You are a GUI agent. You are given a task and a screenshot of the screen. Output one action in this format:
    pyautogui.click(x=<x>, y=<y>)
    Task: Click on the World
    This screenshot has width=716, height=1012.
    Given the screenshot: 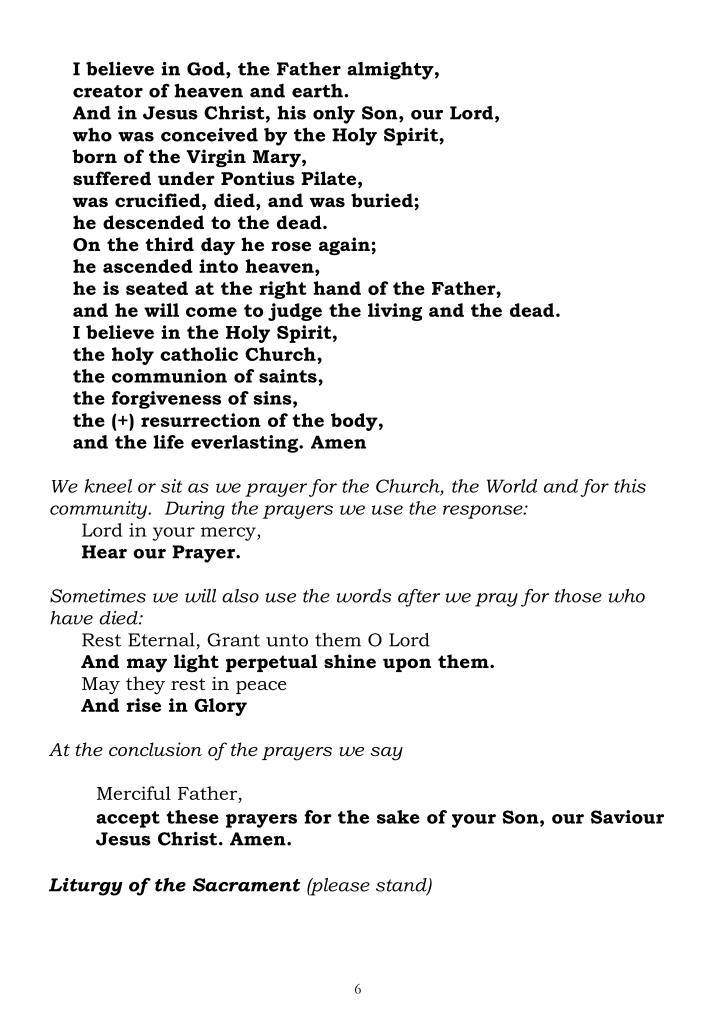 What is the action you would take?
    pyautogui.click(x=512, y=486)
